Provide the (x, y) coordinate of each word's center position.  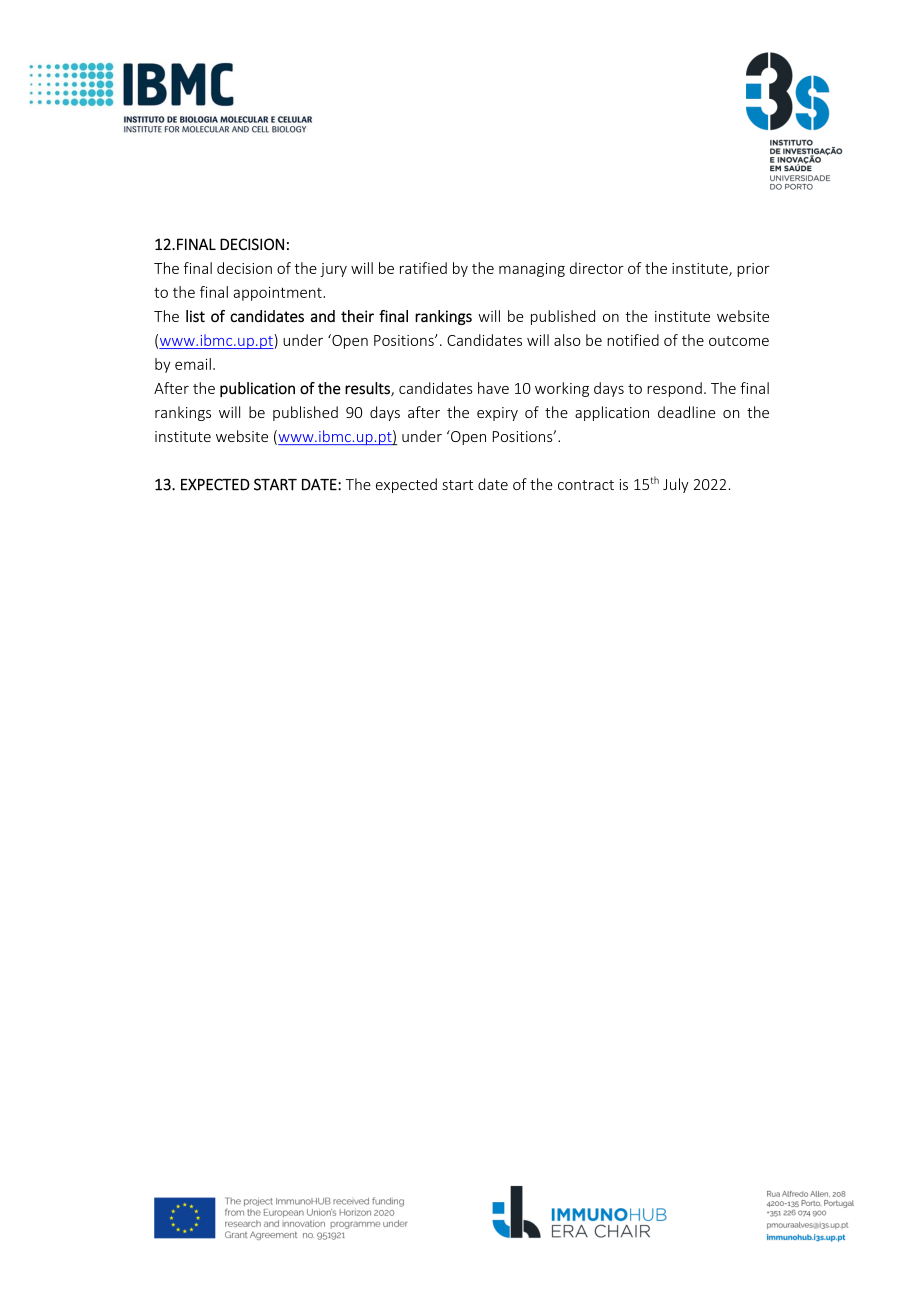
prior (753, 270)
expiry (497, 414)
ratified (423, 268)
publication (257, 389)
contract (586, 485)
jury (333, 270)
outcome (739, 341)
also (567, 340)
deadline (686, 412)
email (193, 364)
